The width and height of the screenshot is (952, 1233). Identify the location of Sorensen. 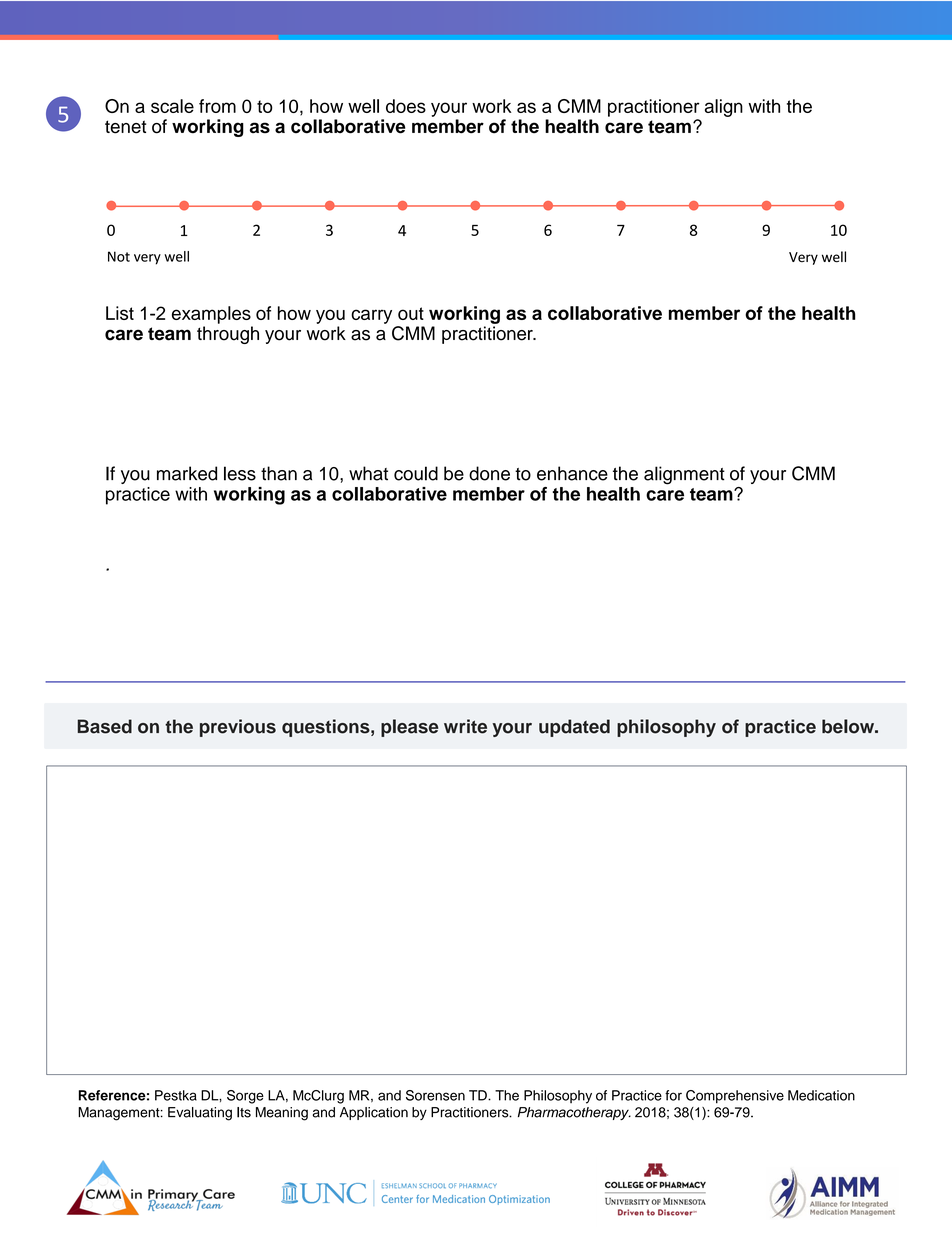
(435, 1095).
